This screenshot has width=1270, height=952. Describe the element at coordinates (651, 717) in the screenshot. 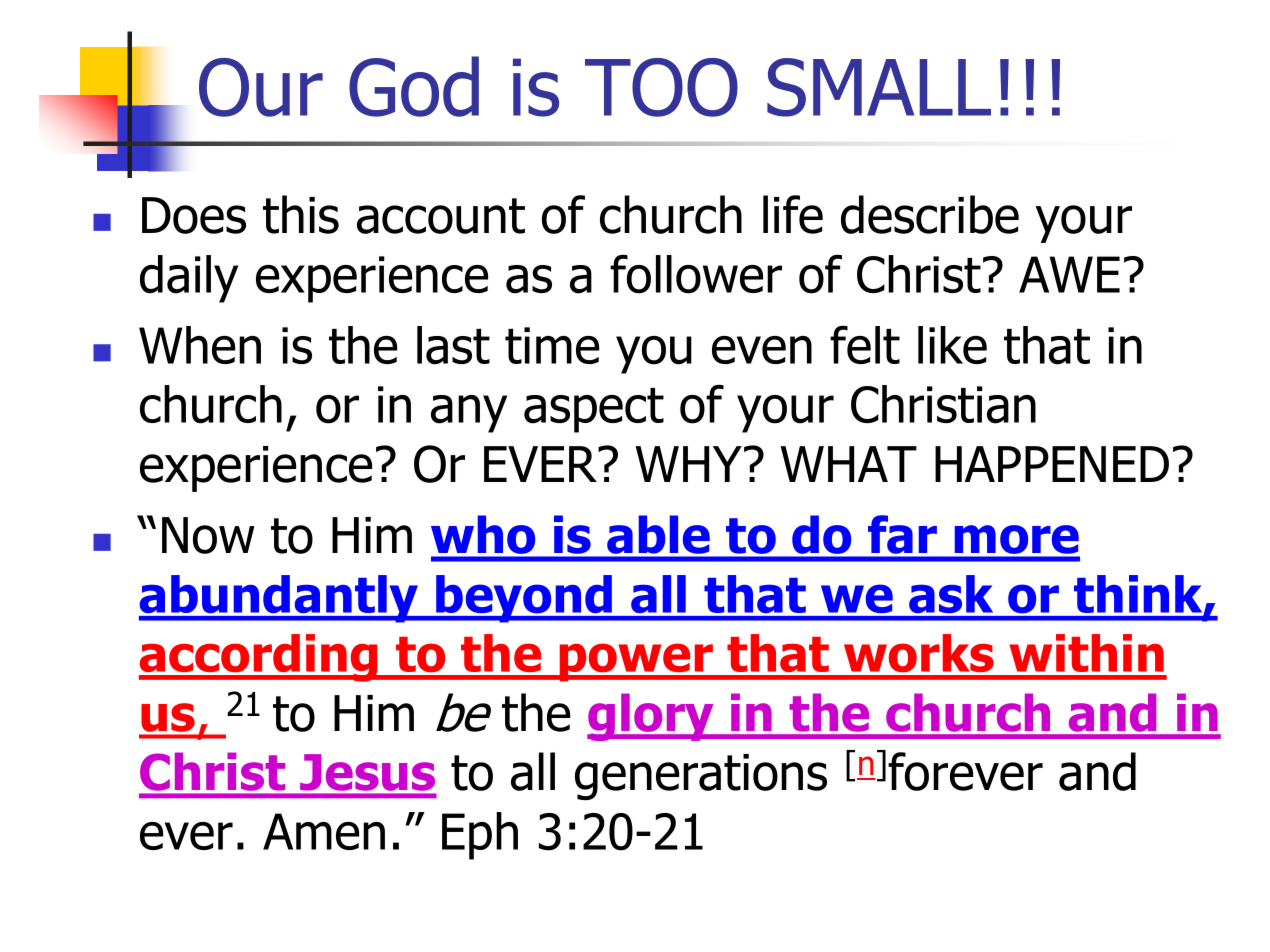

I see `glory` at that location.
